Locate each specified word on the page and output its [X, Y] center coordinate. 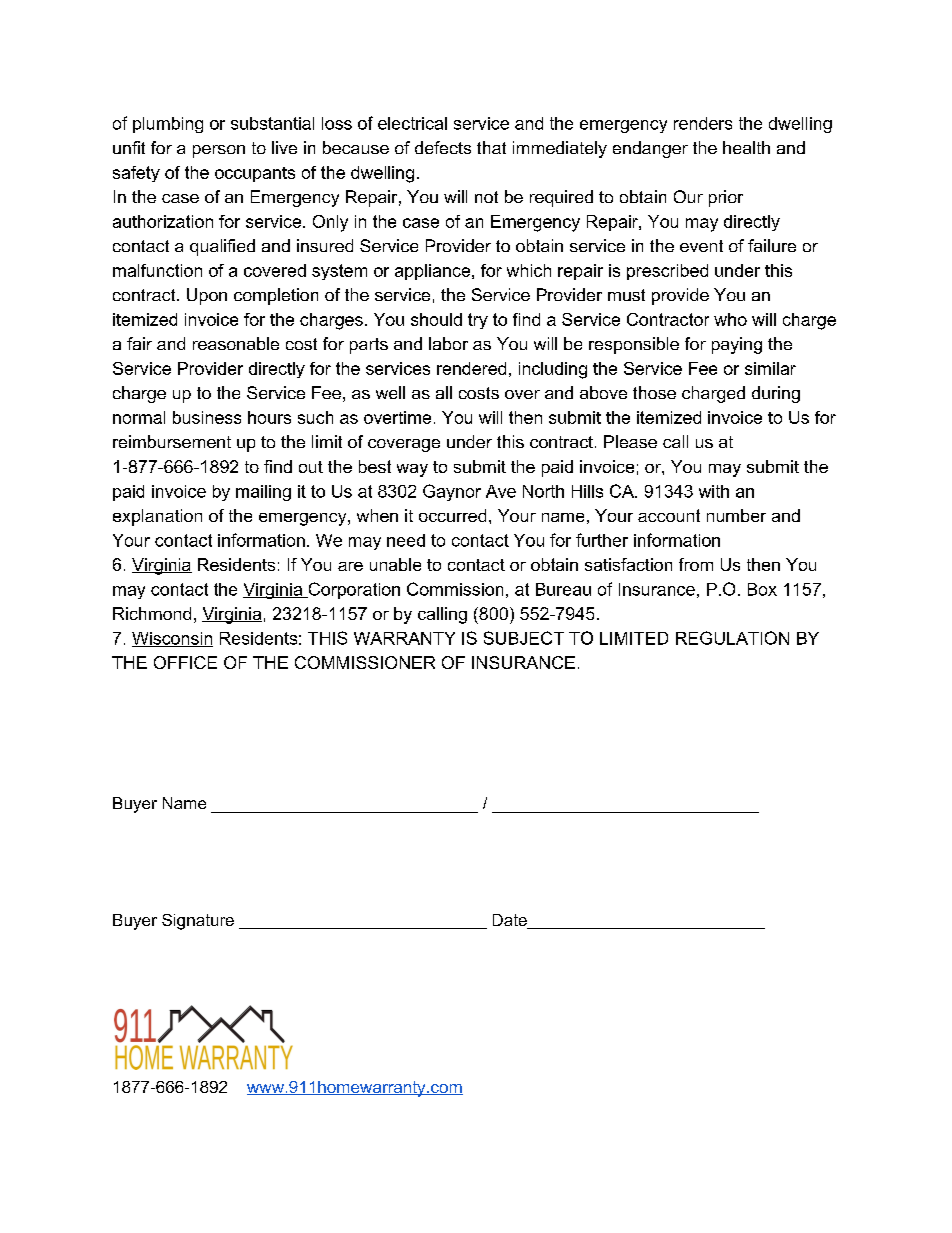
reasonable [236, 343]
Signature [198, 922]
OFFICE [185, 662]
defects [443, 147]
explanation [157, 517]
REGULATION [732, 638]
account [669, 515]
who [730, 319]
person [219, 151]
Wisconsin [172, 639]
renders [703, 123]
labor [448, 343]
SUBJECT [524, 638]
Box [762, 589]
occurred [452, 515]
